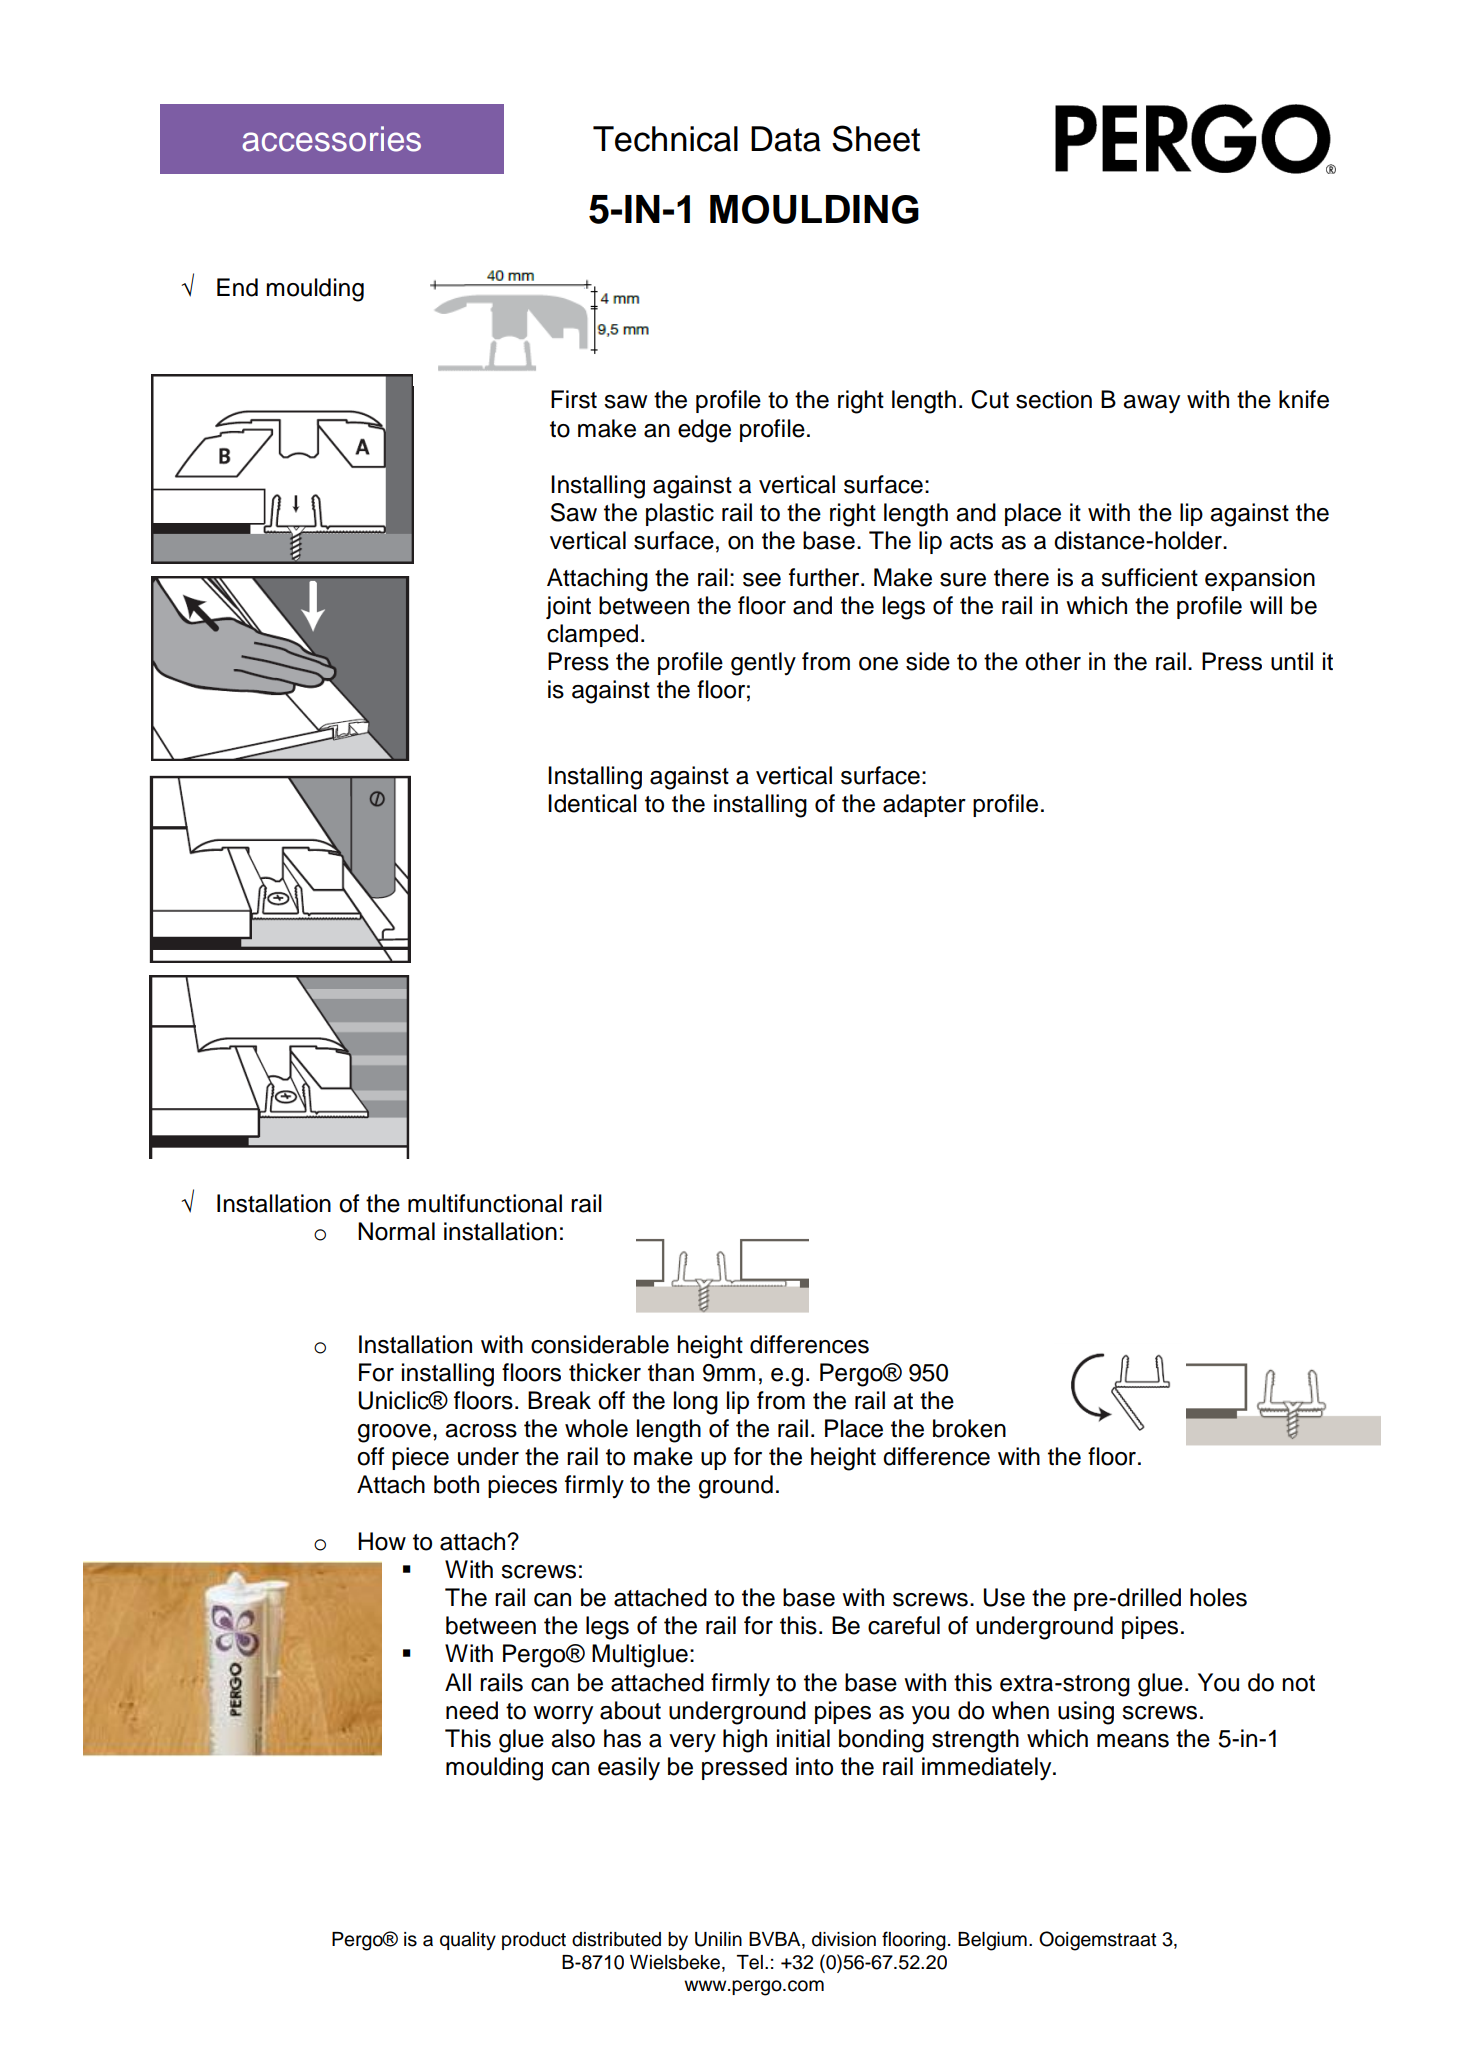  What do you see at coordinates (762, 580) in the screenshot?
I see `see` at bounding box center [762, 580].
